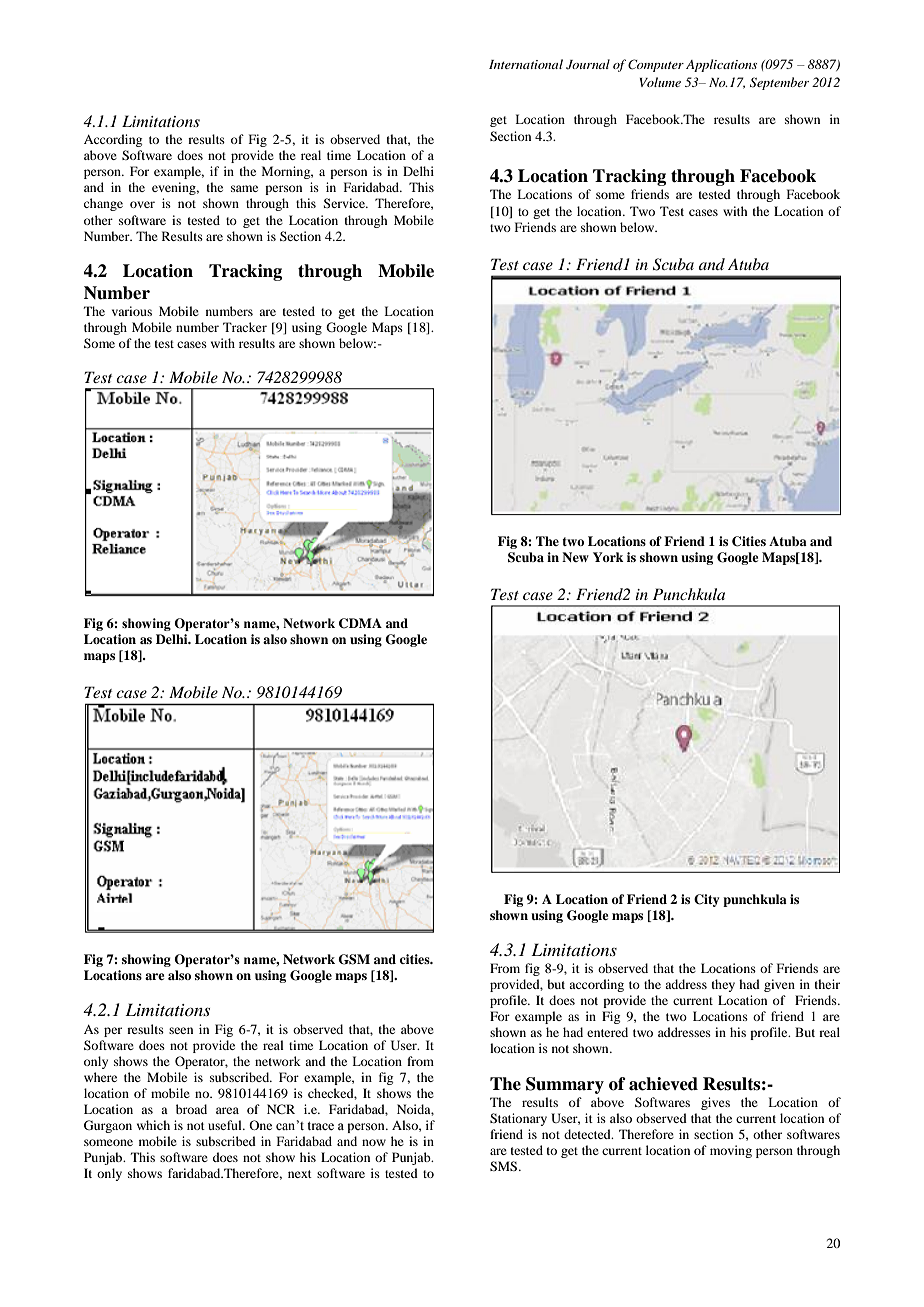  Describe the element at coordinates (345, 203) in the screenshot. I see `Service` at that location.
